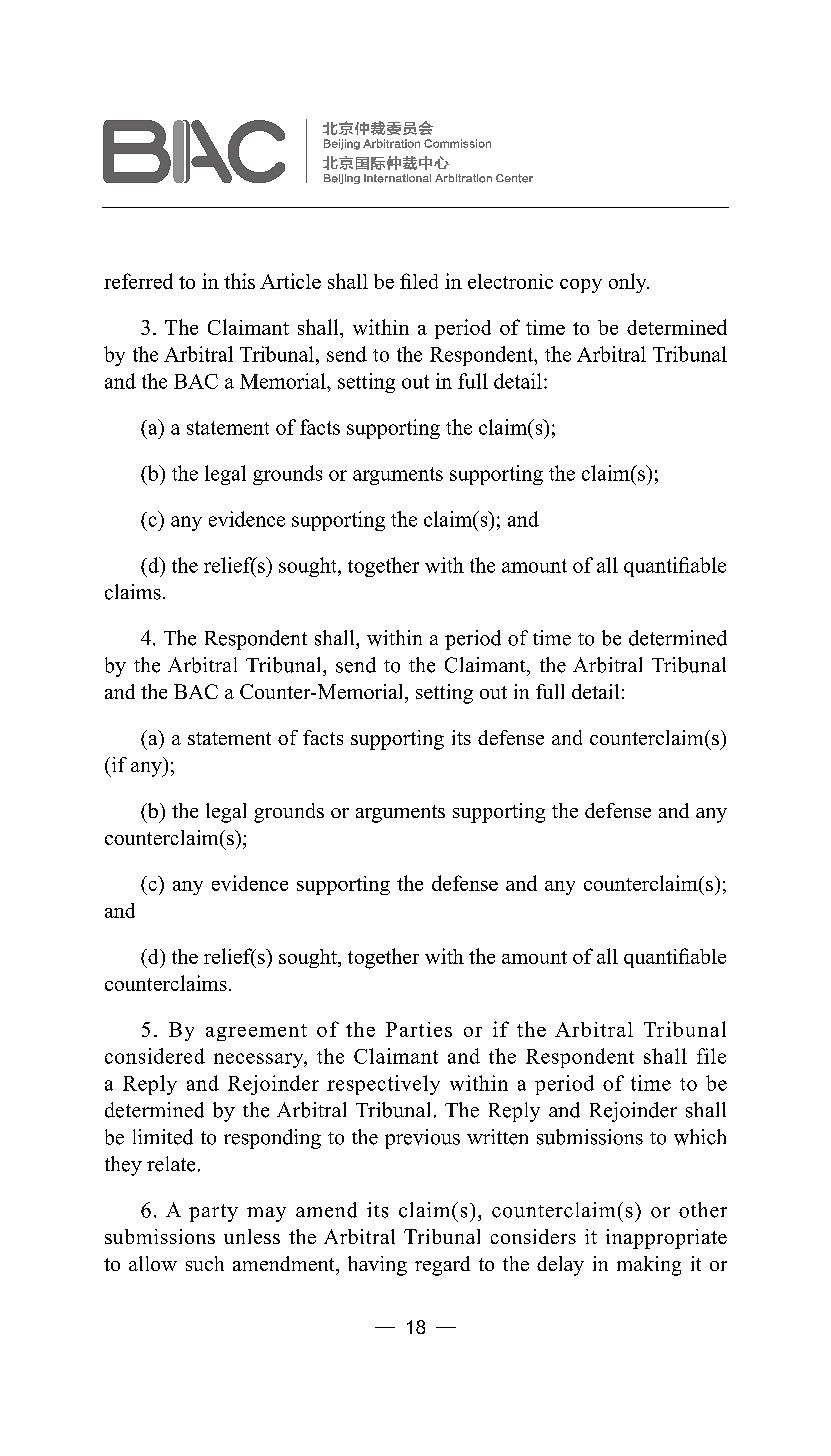 The image size is (831, 1456). What do you see at coordinates (419, 1029) in the page?
I see `Parties` at bounding box center [419, 1029].
